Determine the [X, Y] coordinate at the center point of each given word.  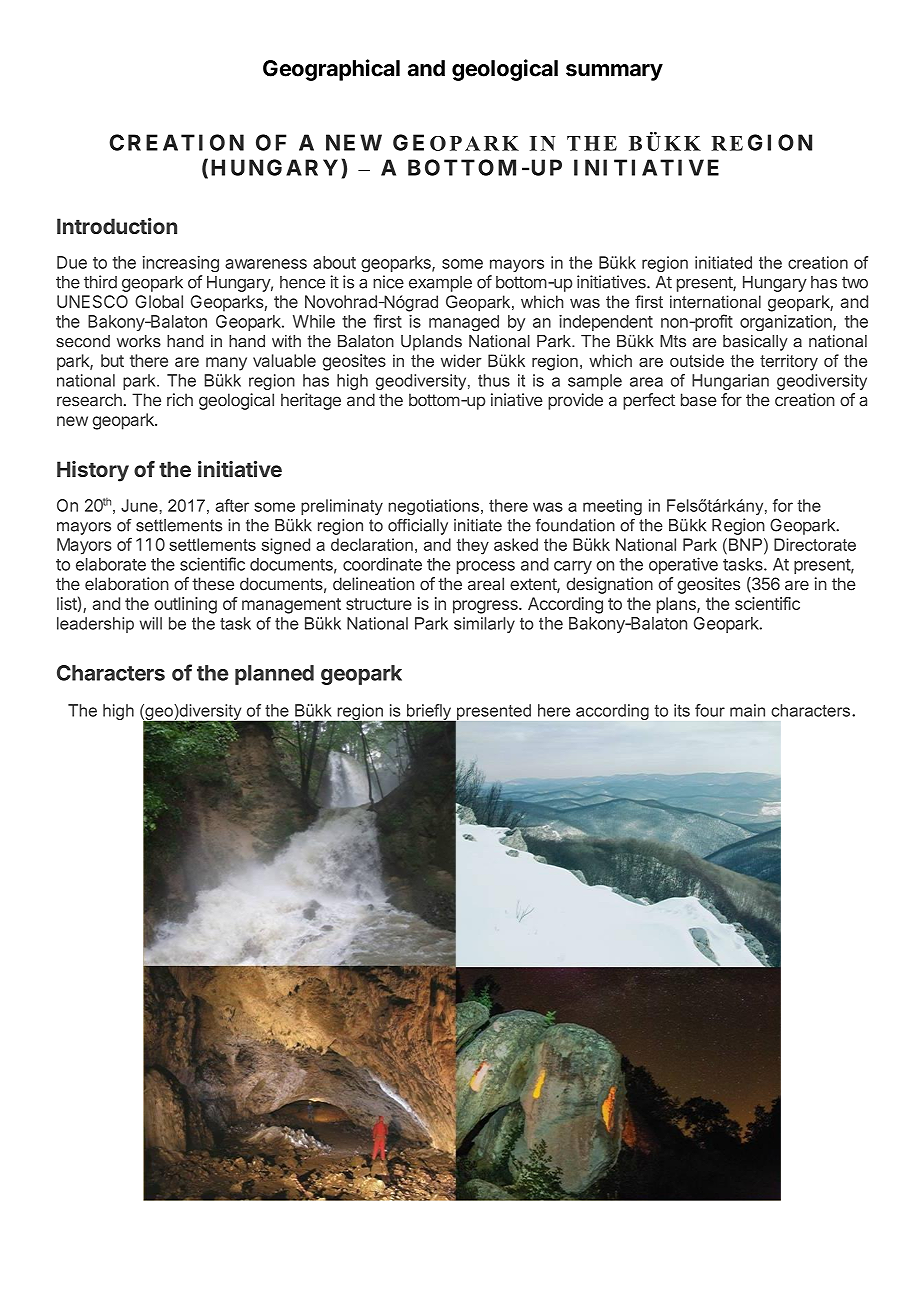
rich [180, 400]
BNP [744, 544]
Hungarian [730, 382]
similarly [484, 625]
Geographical [331, 70]
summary [614, 72]
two [855, 282]
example [440, 284]
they [473, 546]
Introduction [117, 226]
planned [274, 675]
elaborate [111, 564]
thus [494, 380]
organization [787, 323]
